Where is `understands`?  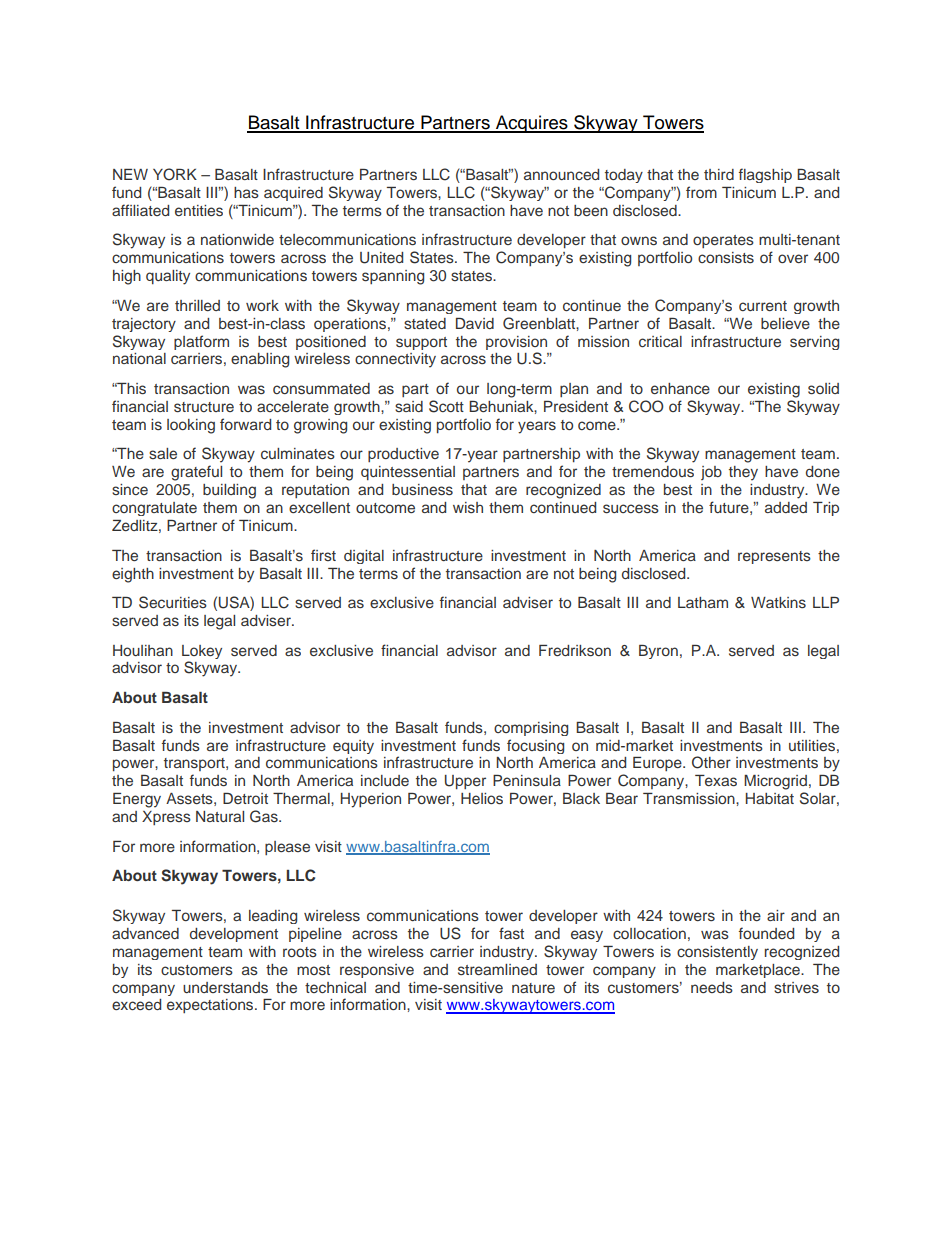 understands is located at coordinates (225, 988).
